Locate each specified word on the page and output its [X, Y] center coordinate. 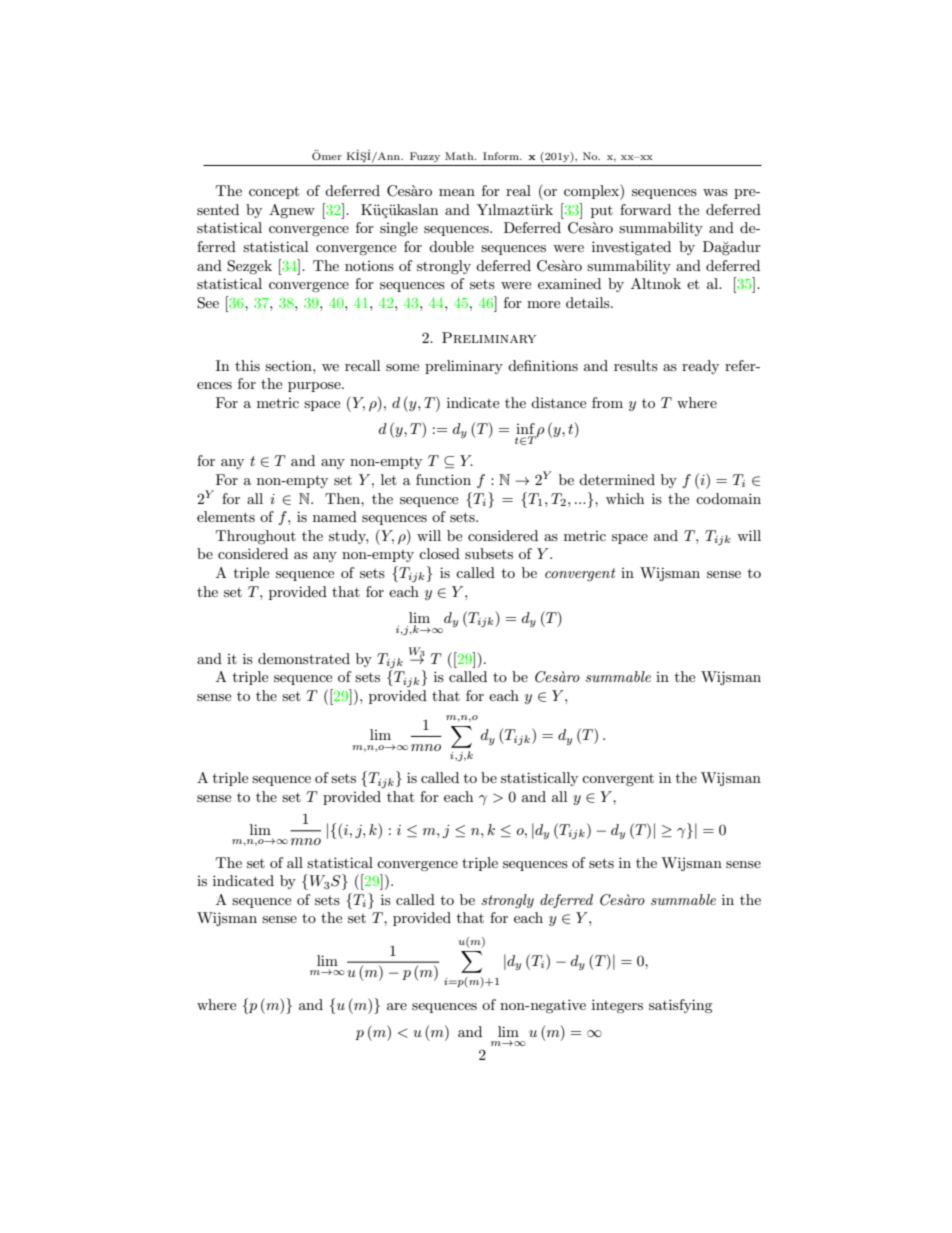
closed [439, 553]
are [397, 1006]
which [625, 498]
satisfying [681, 1006]
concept [274, 192]
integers [617, 1006]
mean [457, 192]
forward [645, 209]
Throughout [256, 537]
